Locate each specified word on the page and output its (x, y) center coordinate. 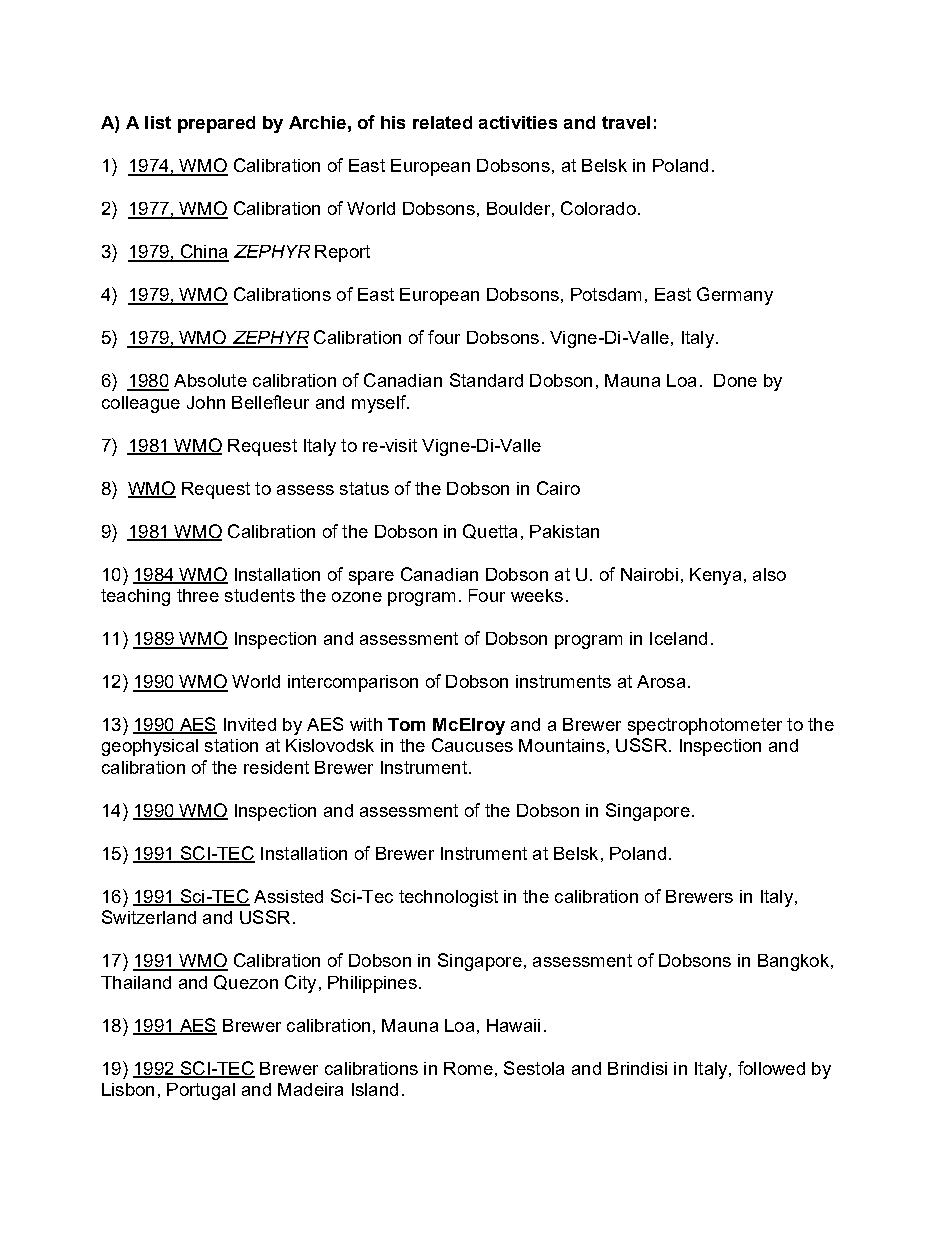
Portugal (201, 1091)
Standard (486, 380)
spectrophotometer (705, 726)
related (442, 122)
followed (771, 1068)
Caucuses (472, 745)
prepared (216, 124)
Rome (468, 1068)
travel (626, 122)
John (206, 402)
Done (735, 380)
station (231, 745)
